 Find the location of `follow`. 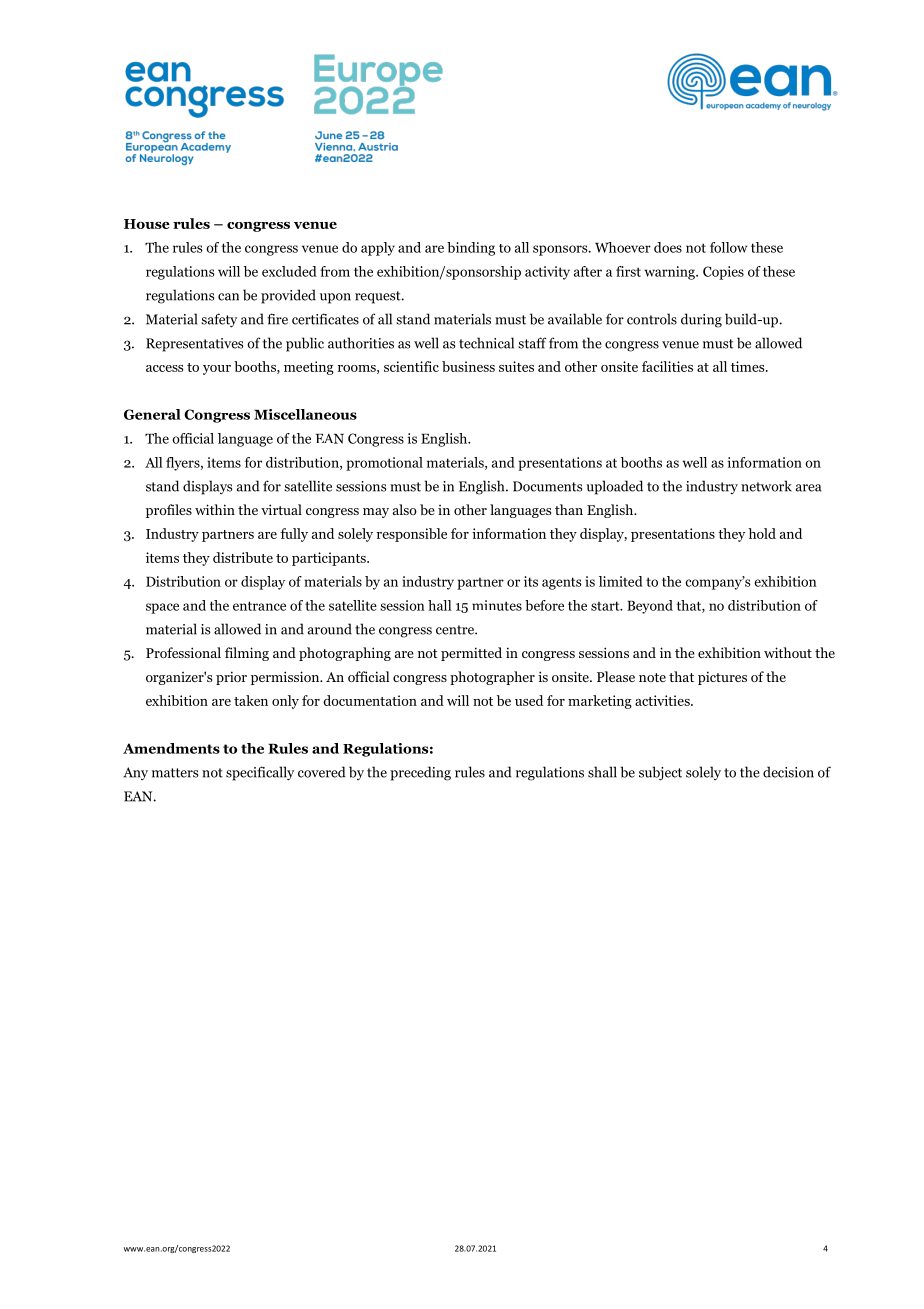

follow is located at coordinates (728, 247).
